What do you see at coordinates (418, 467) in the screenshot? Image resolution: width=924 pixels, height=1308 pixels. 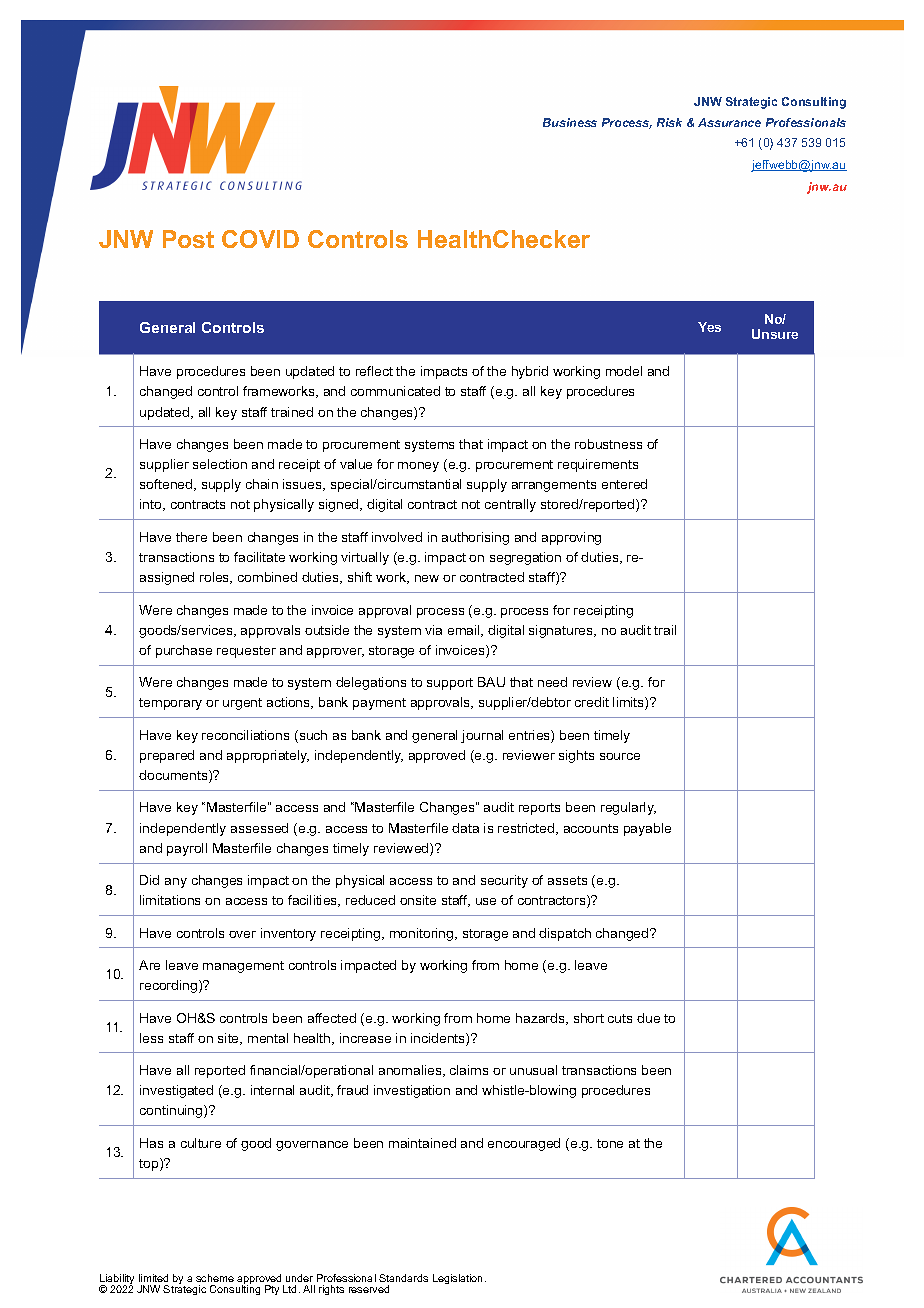 I see `money` at bounding box center [418, 467].
